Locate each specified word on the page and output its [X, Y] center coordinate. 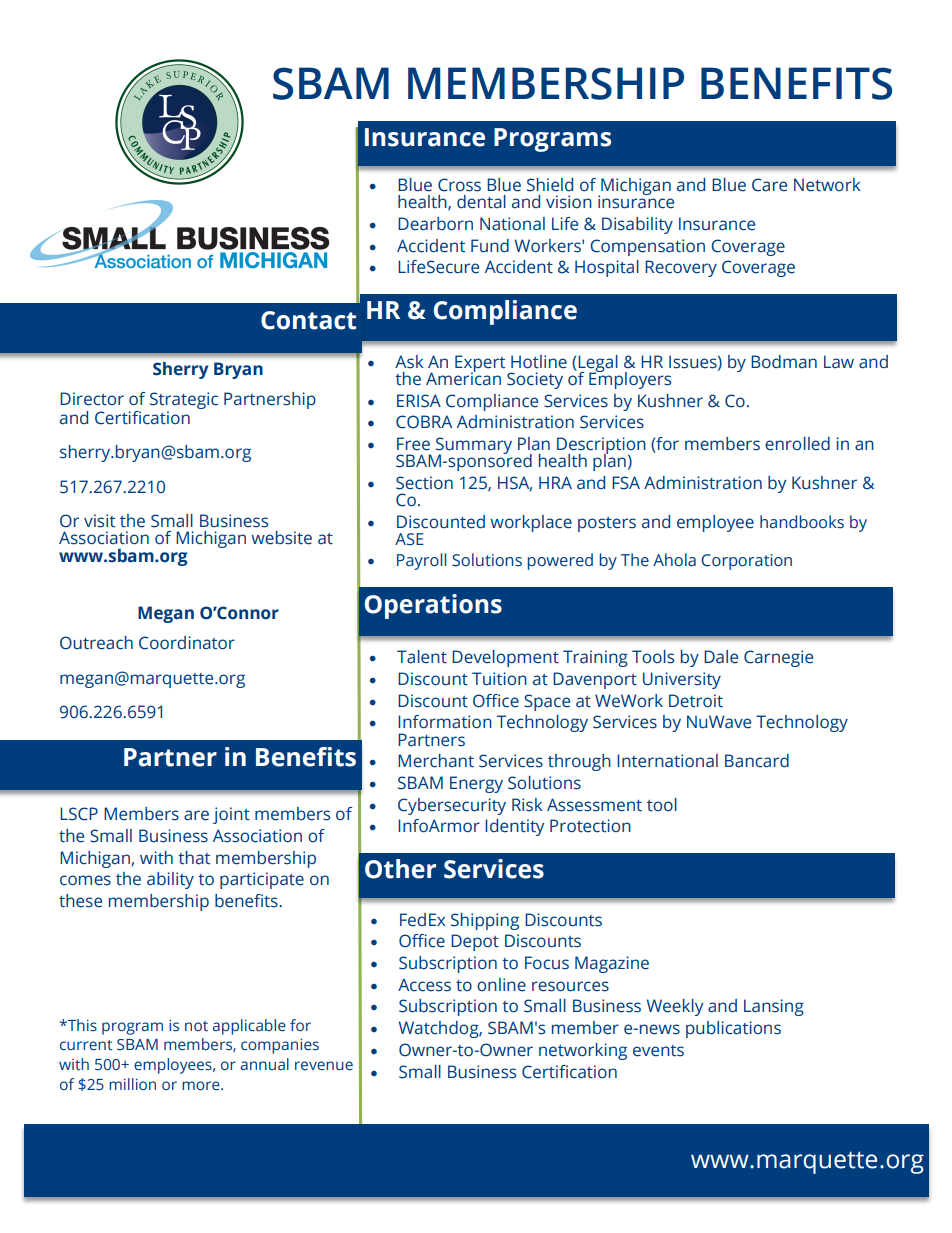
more [202, 1086]
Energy [476, 784]
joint [231, 815]
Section [424, 483]
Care [769, 185]
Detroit [696, 701]
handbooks [802, 522]
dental [481, 202]
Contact [308, 320]
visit [99, 521]
